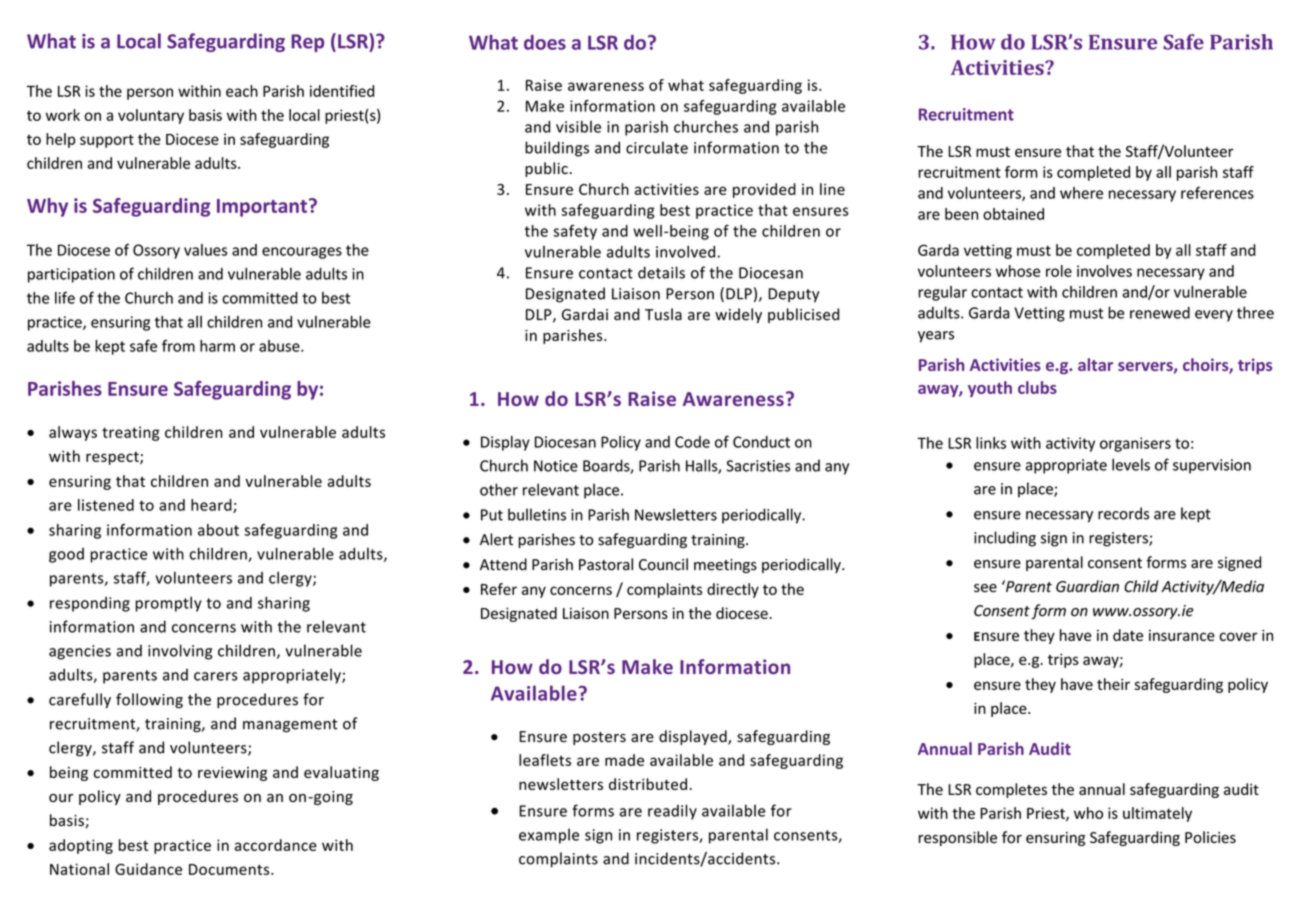 The height and width of the screenshot is (924, 1308). What do you see at coordinates (1081, 193) in the screenshot?
I see `where` at bounding box center [1081, 193].
